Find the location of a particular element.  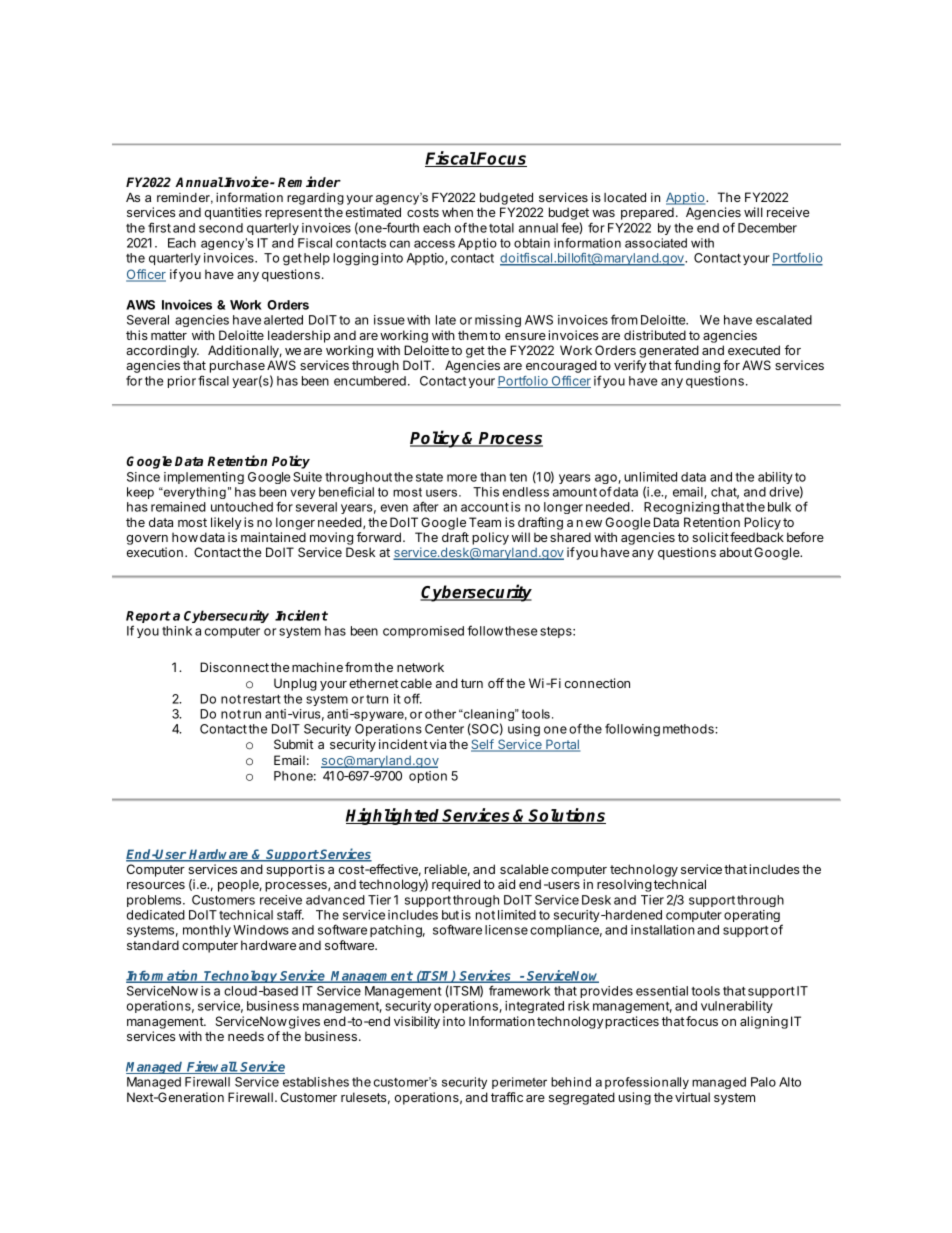

December is located at coordinates (767, 228).
